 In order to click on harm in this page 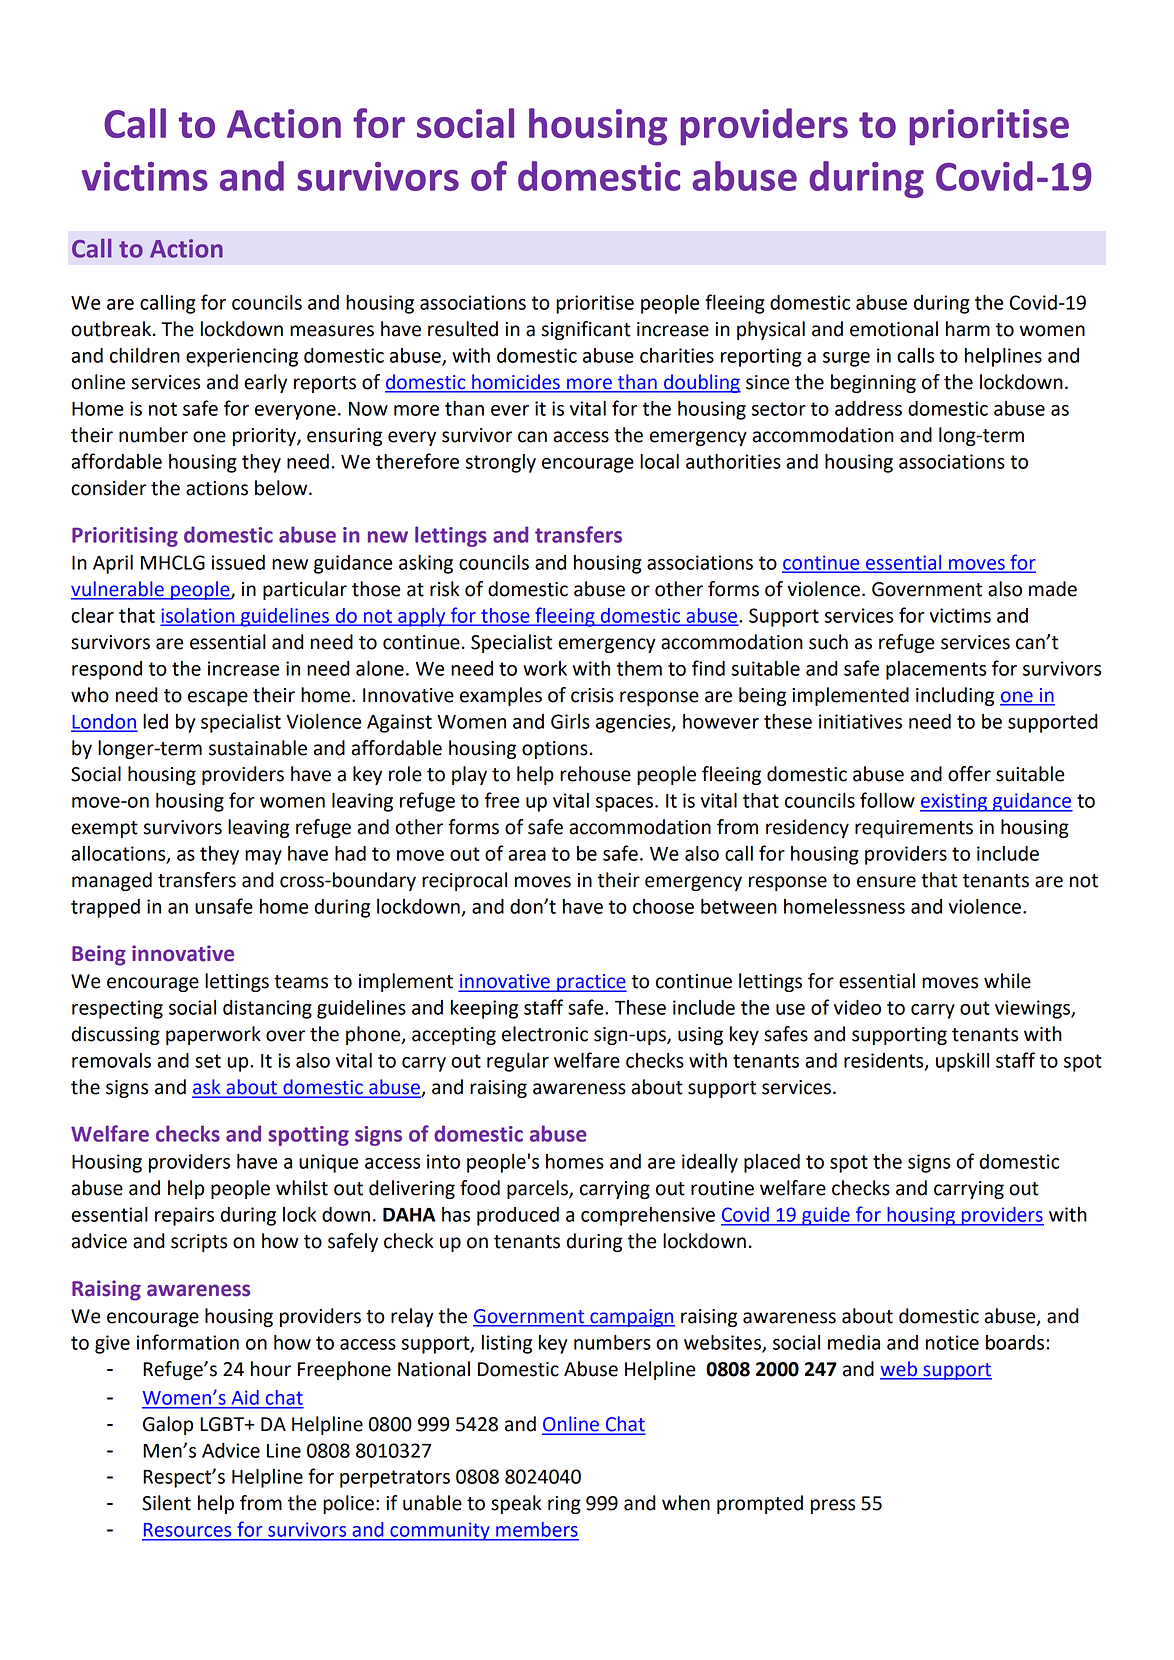, I will do `click(968, 329)`.
